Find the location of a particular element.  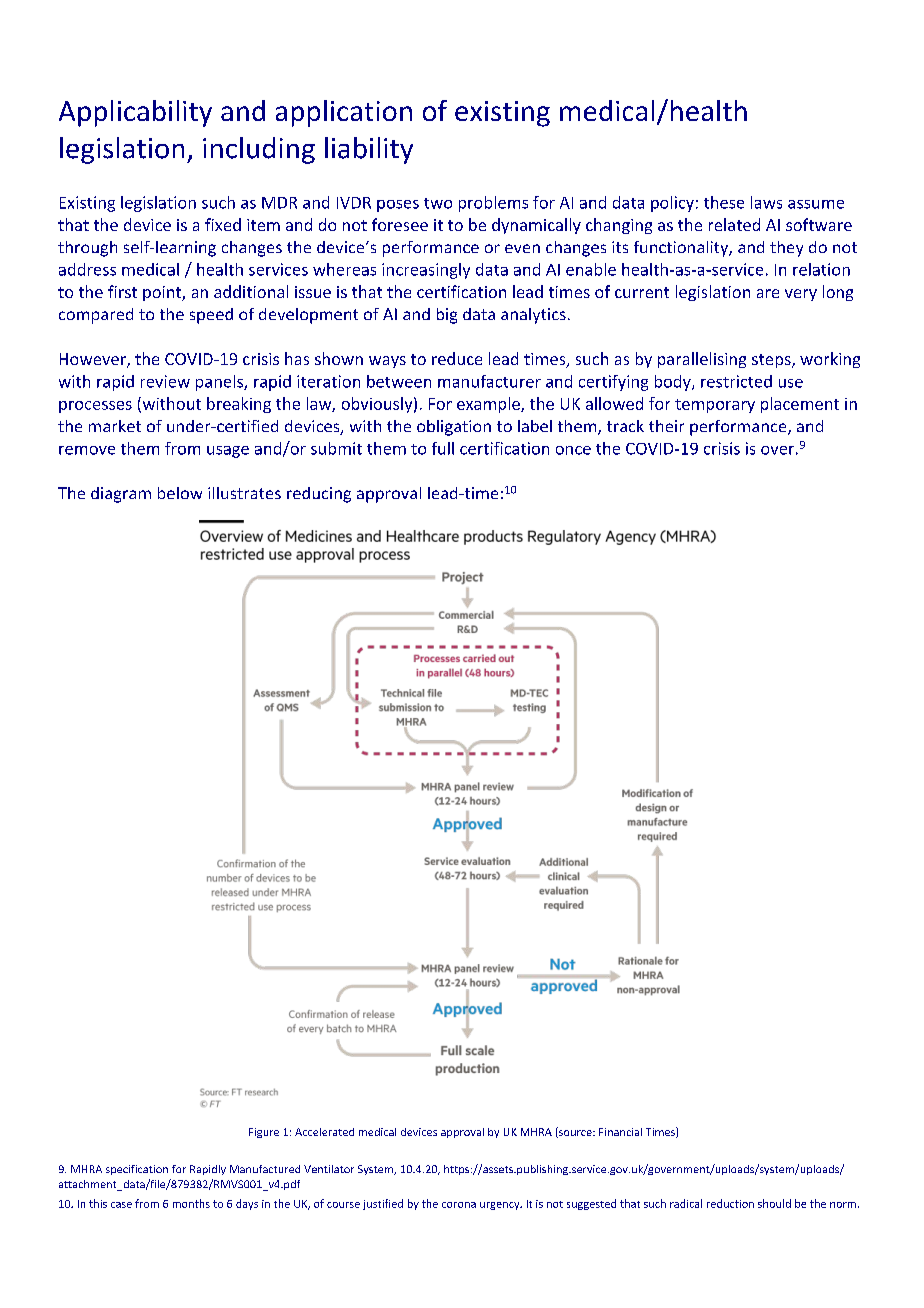

reduction is located at coordinates (730, 1203).
